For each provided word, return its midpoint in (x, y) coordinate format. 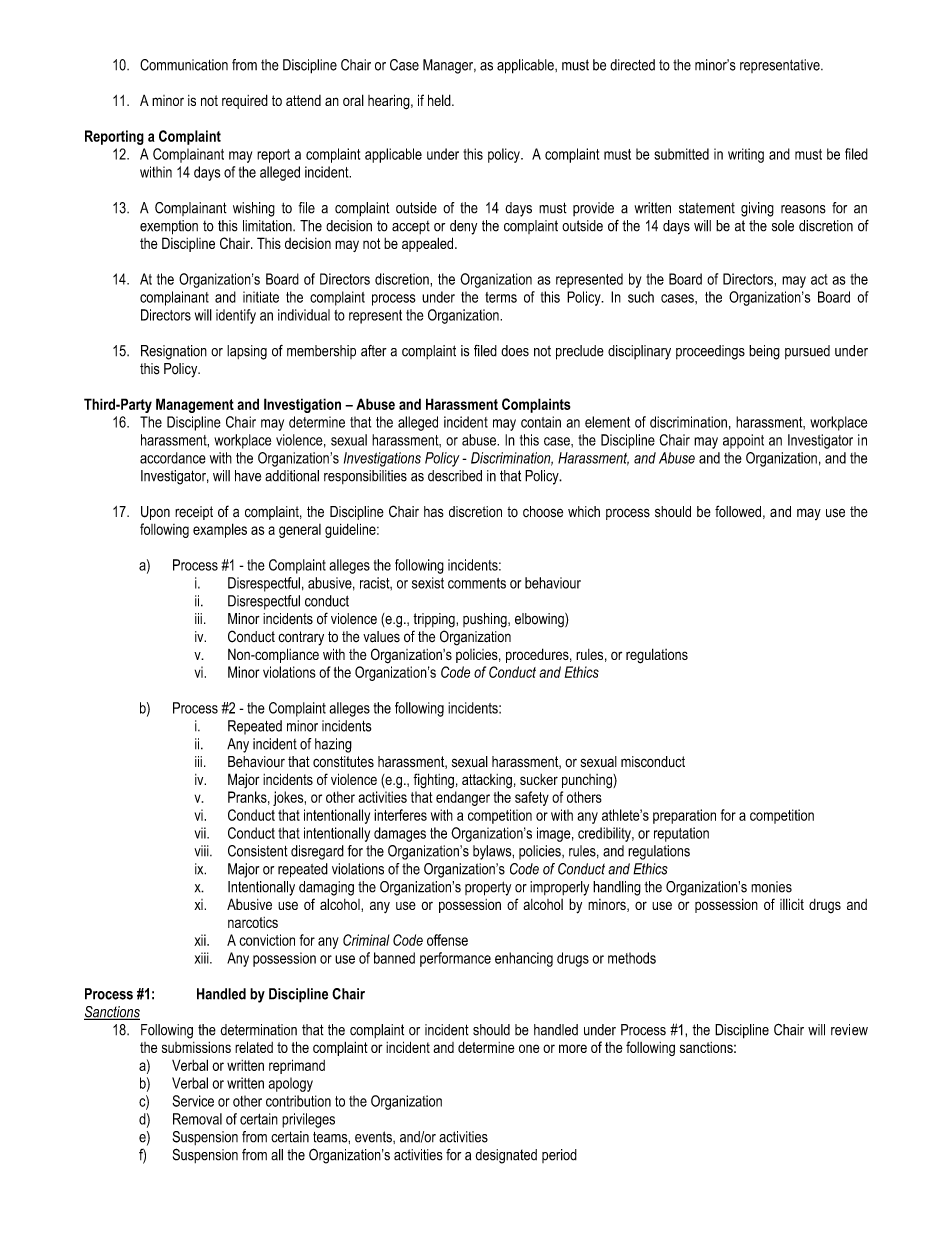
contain (541, 422)
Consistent (258, 851)
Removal (197, 1119)
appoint (743, 441)
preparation (684, 816)
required (245, 101)
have (248, 476)
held (440, 100)
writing (746, 155)
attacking (487, 781)
